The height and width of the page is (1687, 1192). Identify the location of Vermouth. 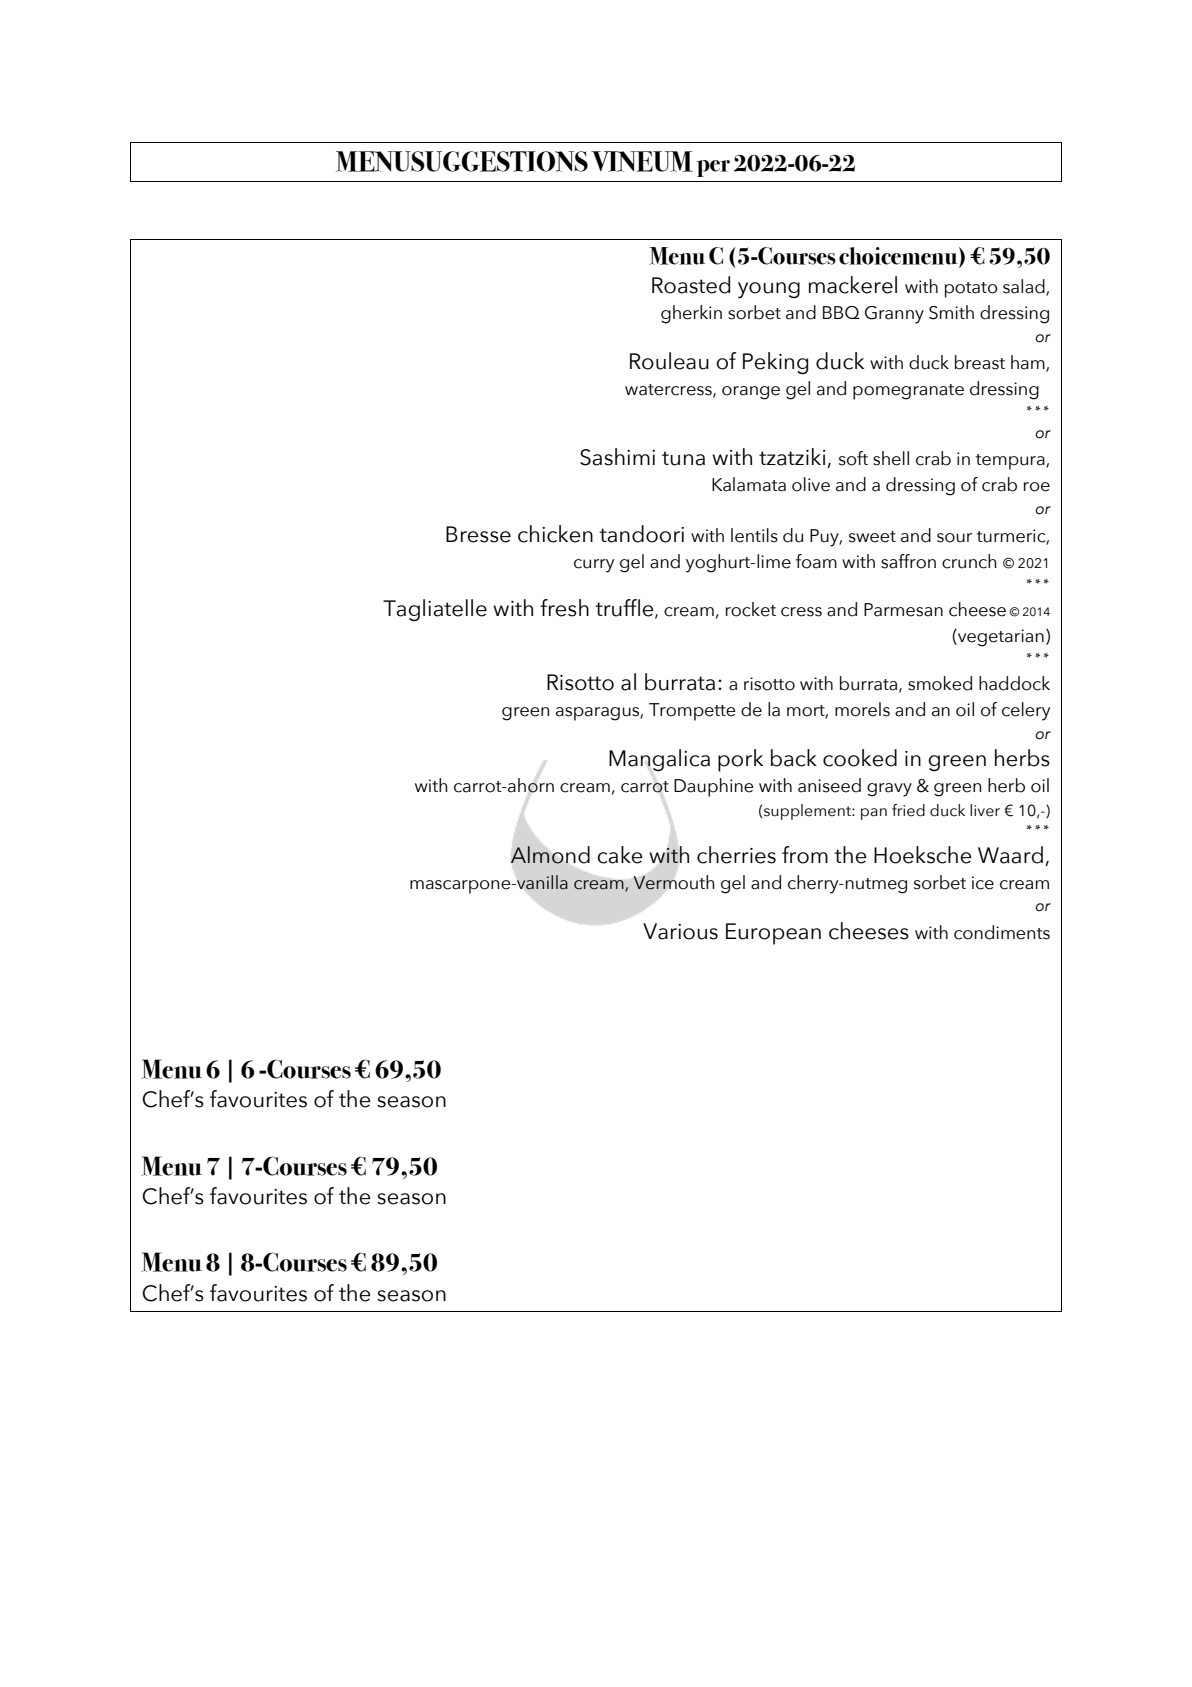
(674, 882).
